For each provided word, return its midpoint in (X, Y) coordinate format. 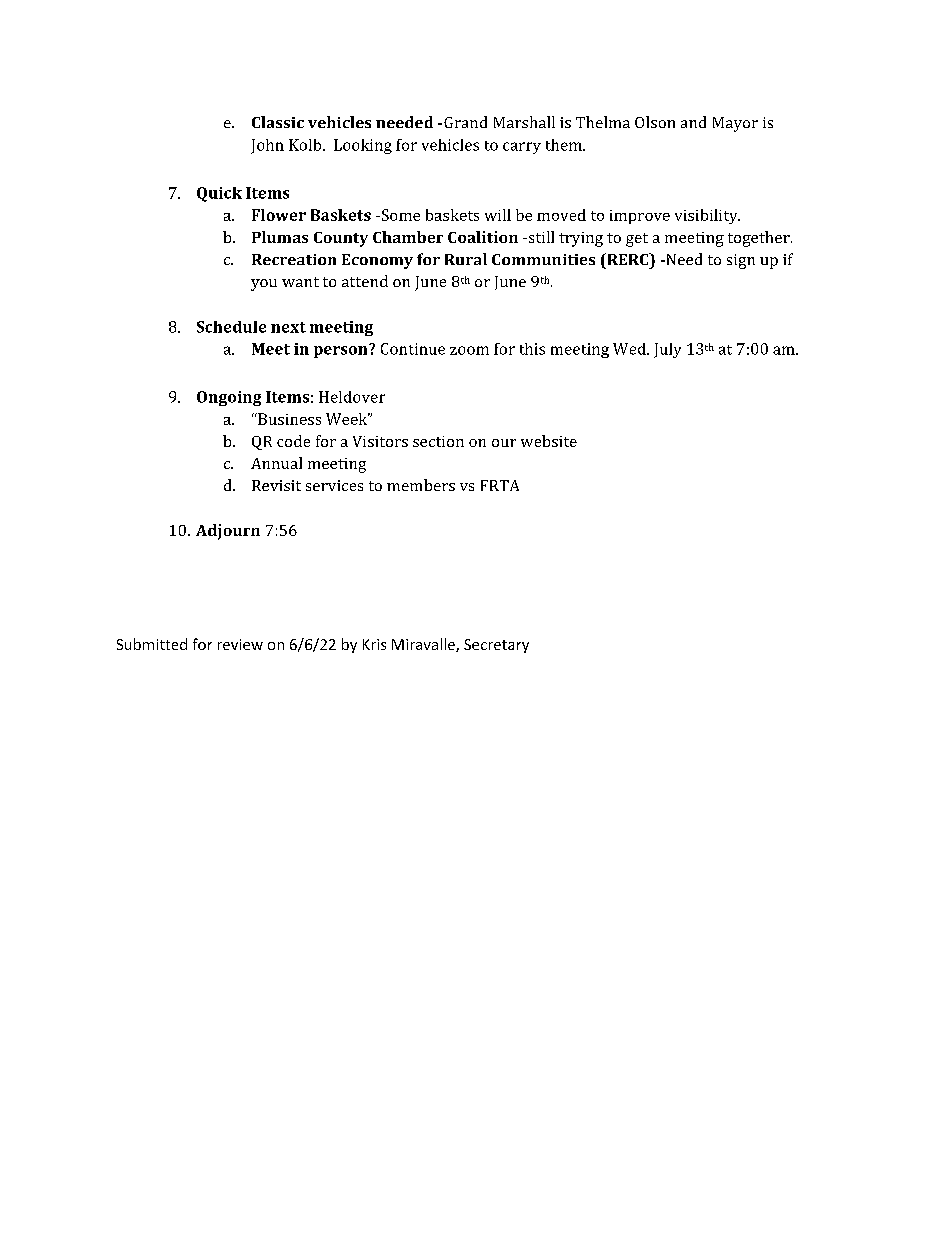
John (267, 146)
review (240, 644)
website (549, 441)
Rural (466, 259)
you (264, 285)
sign (741, 261)
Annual (276, 463)
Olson (655, 122)
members (421, 485)
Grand (465, 122)
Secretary (496, 646)
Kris (374, 644)
